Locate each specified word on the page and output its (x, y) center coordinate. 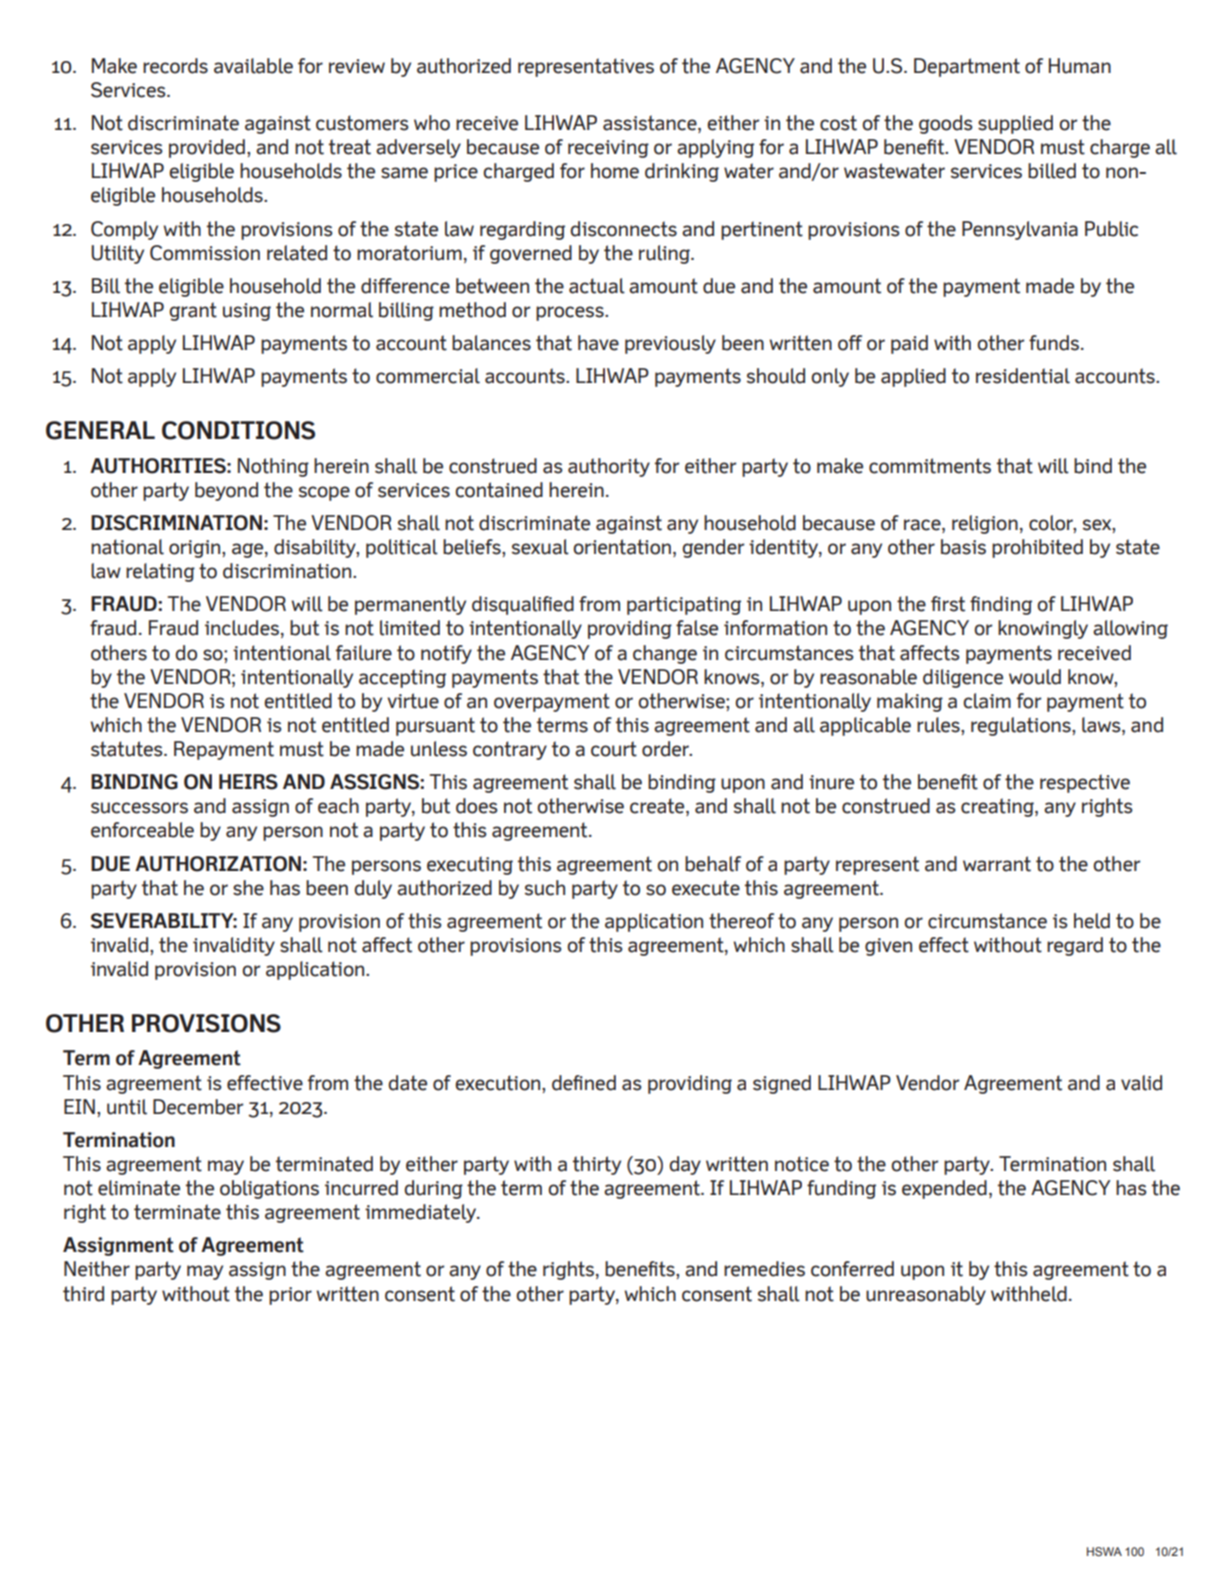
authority (609, 467)
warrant (997, 864)
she (248, 888)
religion (985, 524)
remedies (764, 1269)
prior (290, 1296)
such (545, 888)
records (175, 66)
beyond (226, 491)
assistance (651, 124)
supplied (1015, 124)
